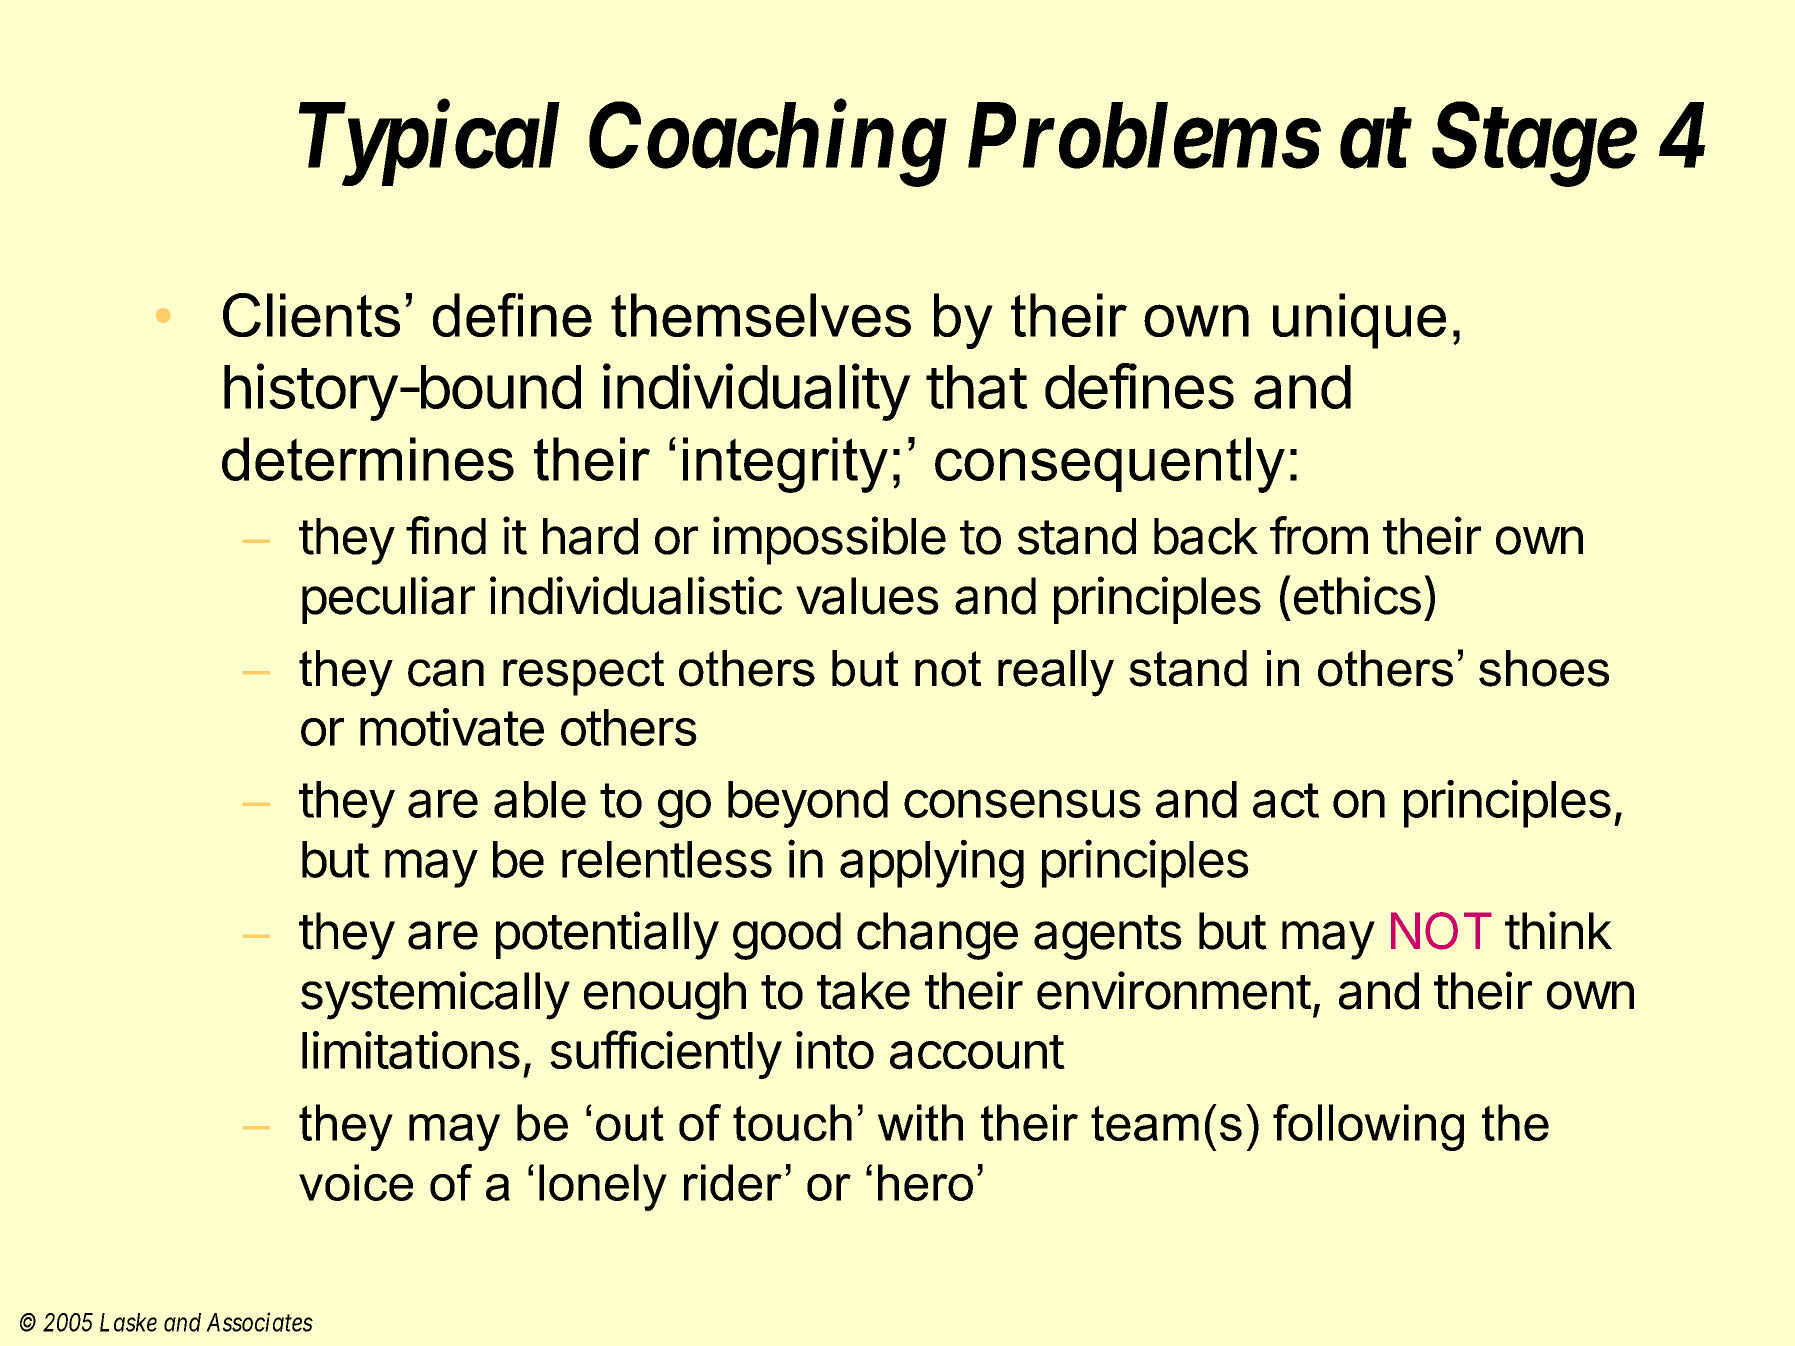  Describe the element at coordinates (761, 315) in the page. I see `themselves` at that location.
